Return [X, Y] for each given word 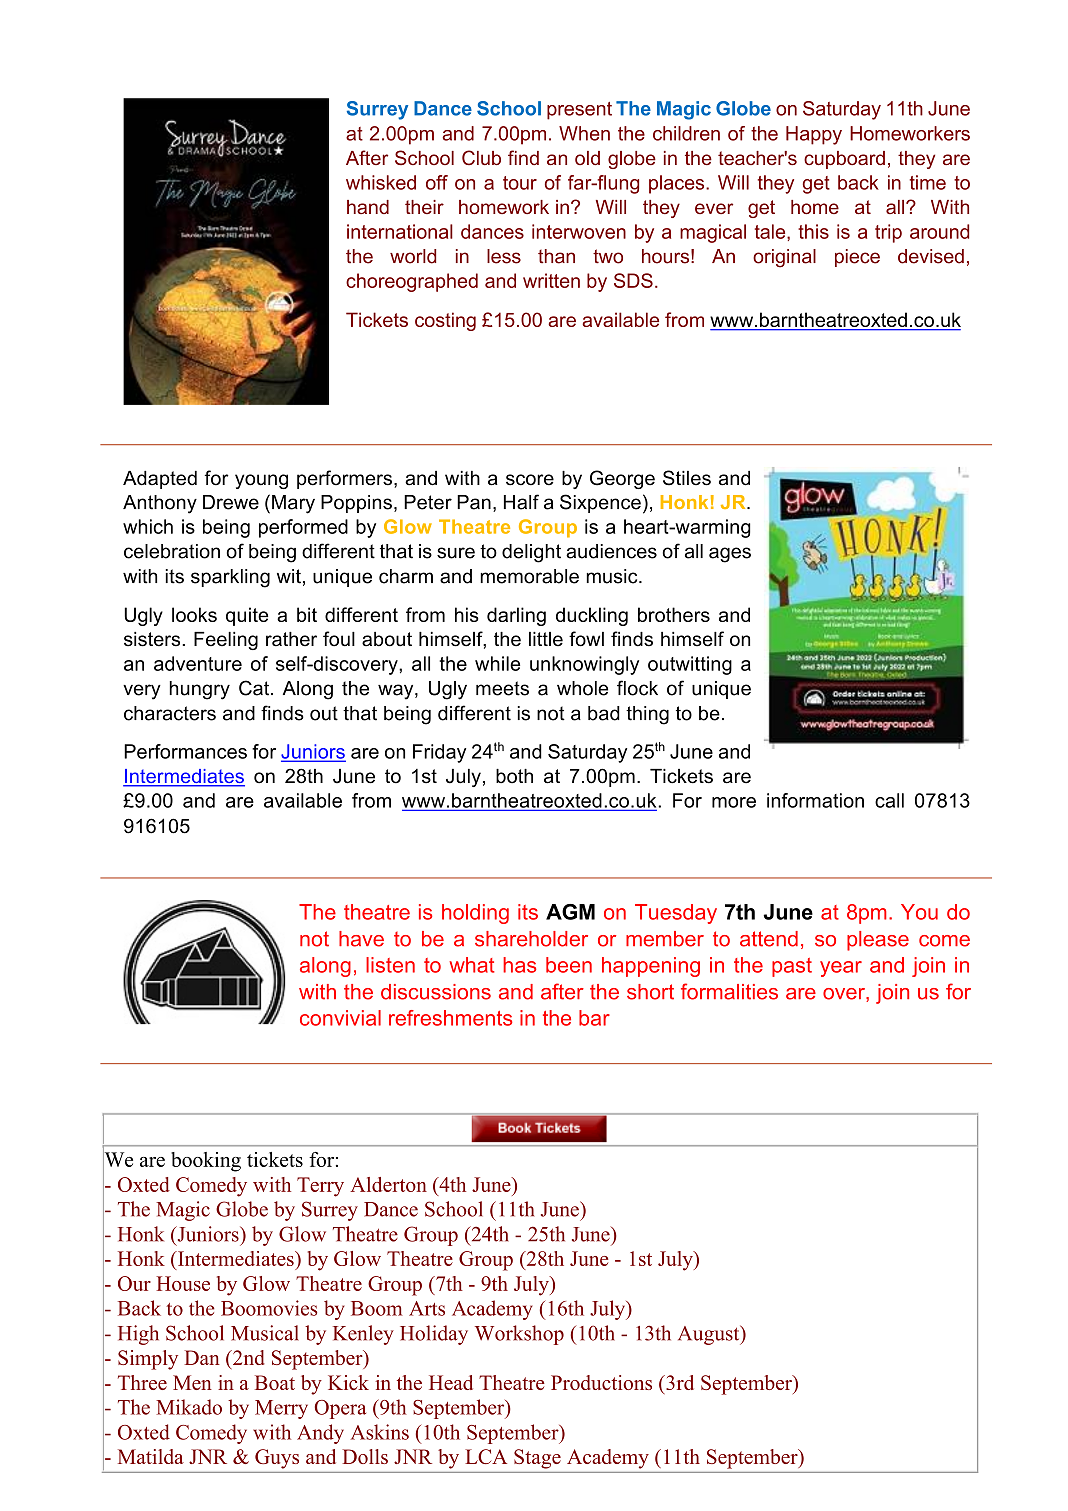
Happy [814, 135]
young [261, 481]
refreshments [450, 1018]
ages [730, 555]
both [514, 776]
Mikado [189, 1407]
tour [520, 183]
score [530, 480]
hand [368, 207]
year [841, 969]
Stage [537, 1459]
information [815, 800]
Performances [185, 751]
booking [206, 1162]
